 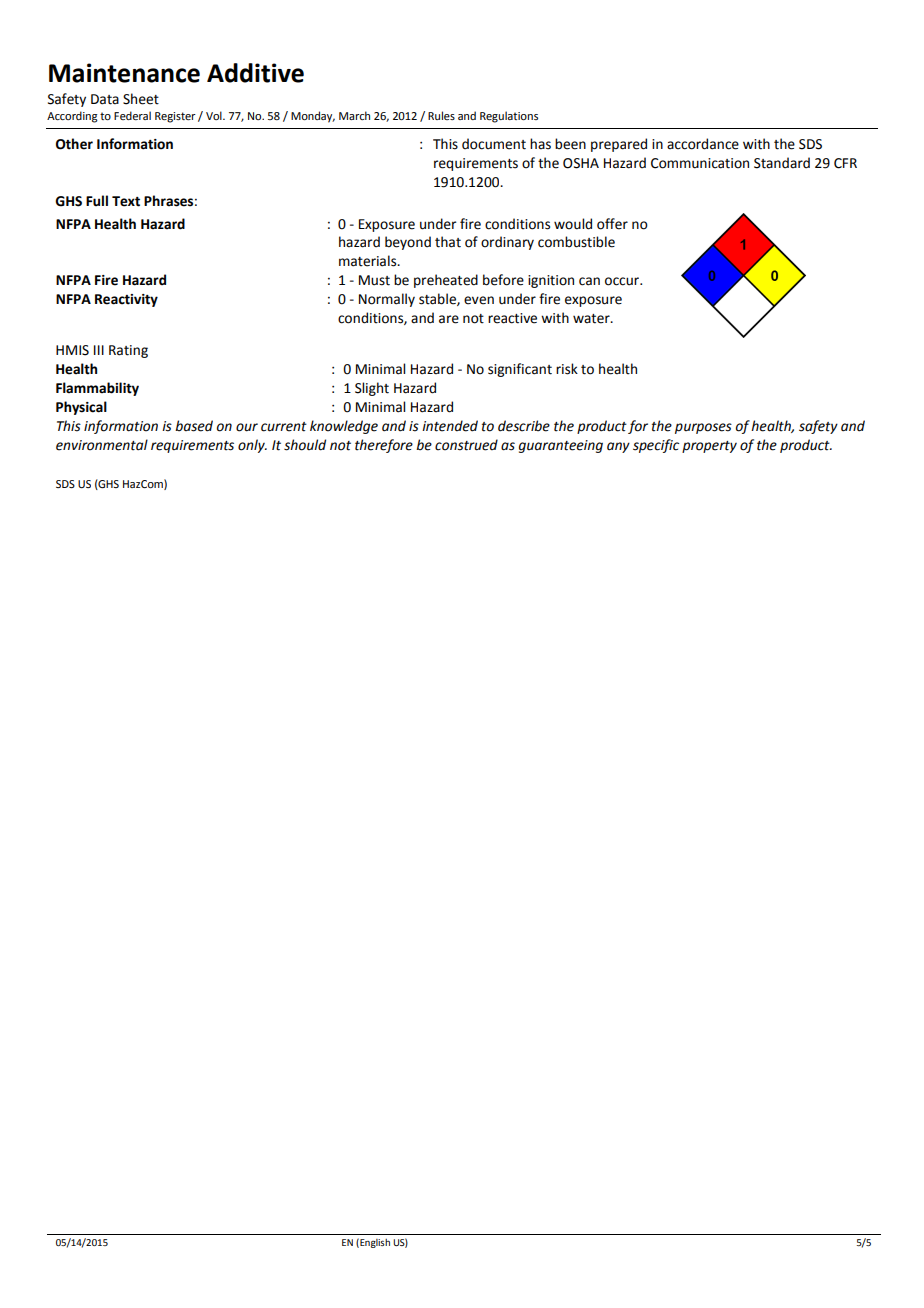 I want to click on Text, so click(x=126, y=201).
